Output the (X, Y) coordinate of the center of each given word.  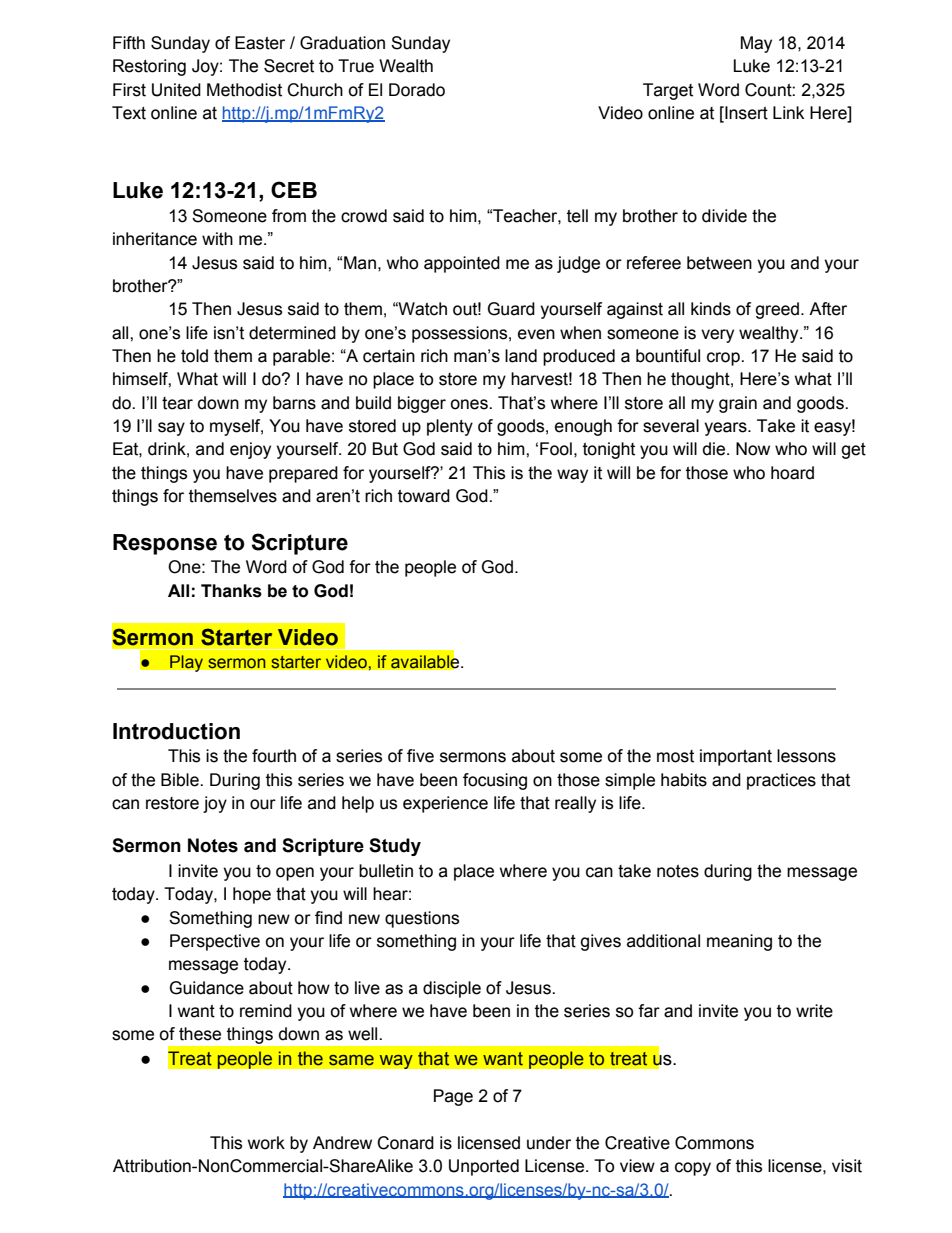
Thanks (231, 591)
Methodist (244, 90)
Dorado (417, 90)
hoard (792, 473)
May (756, 44)
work (266, 1143)
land (521, 356)
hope (252, 895)
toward (424, 496)
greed (777, 310)
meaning (739, 942)
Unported (484, 1167)
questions (422, 919)
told (194, 356)
